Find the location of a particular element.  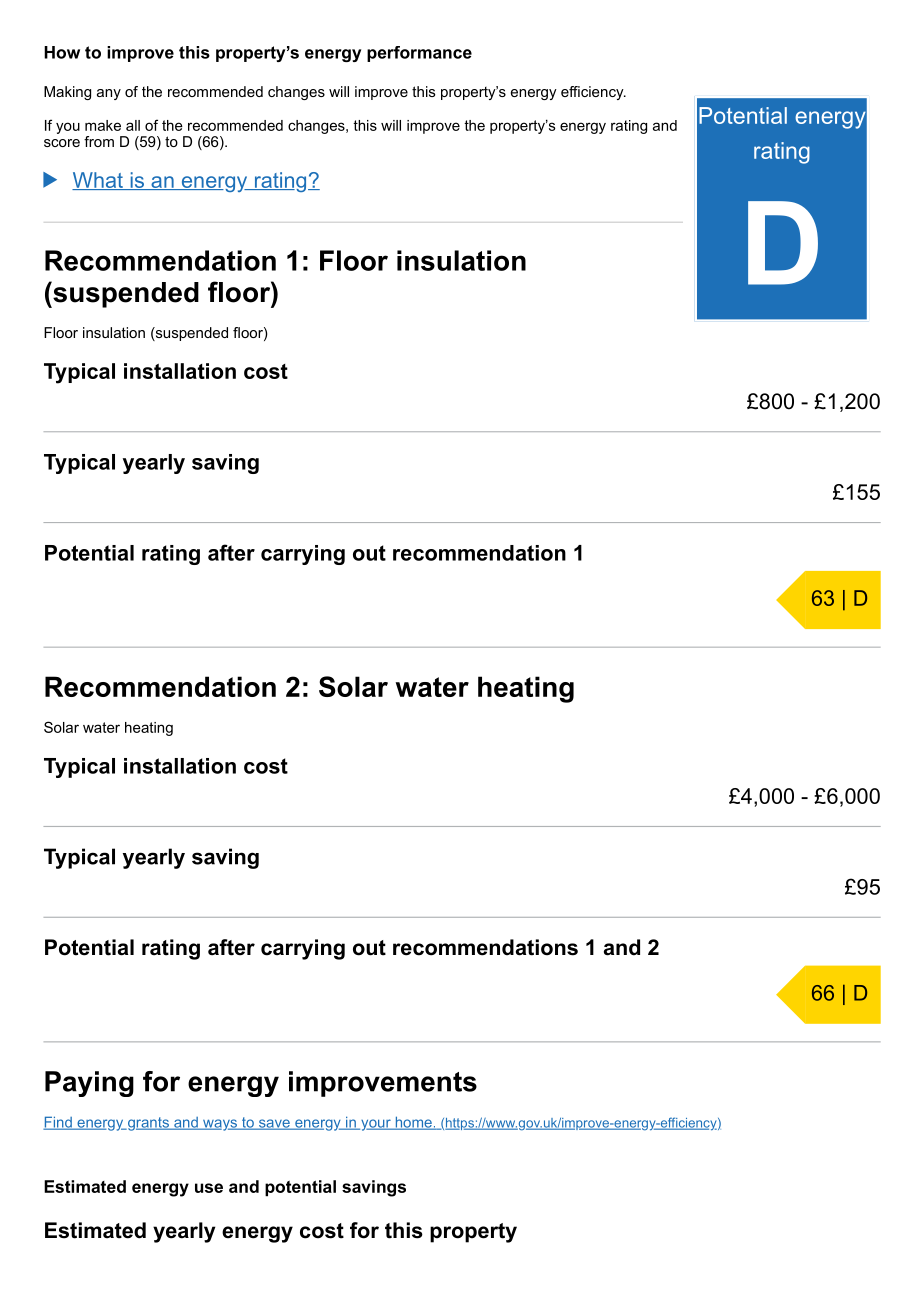

your is located at coordinates (376, 1125).
